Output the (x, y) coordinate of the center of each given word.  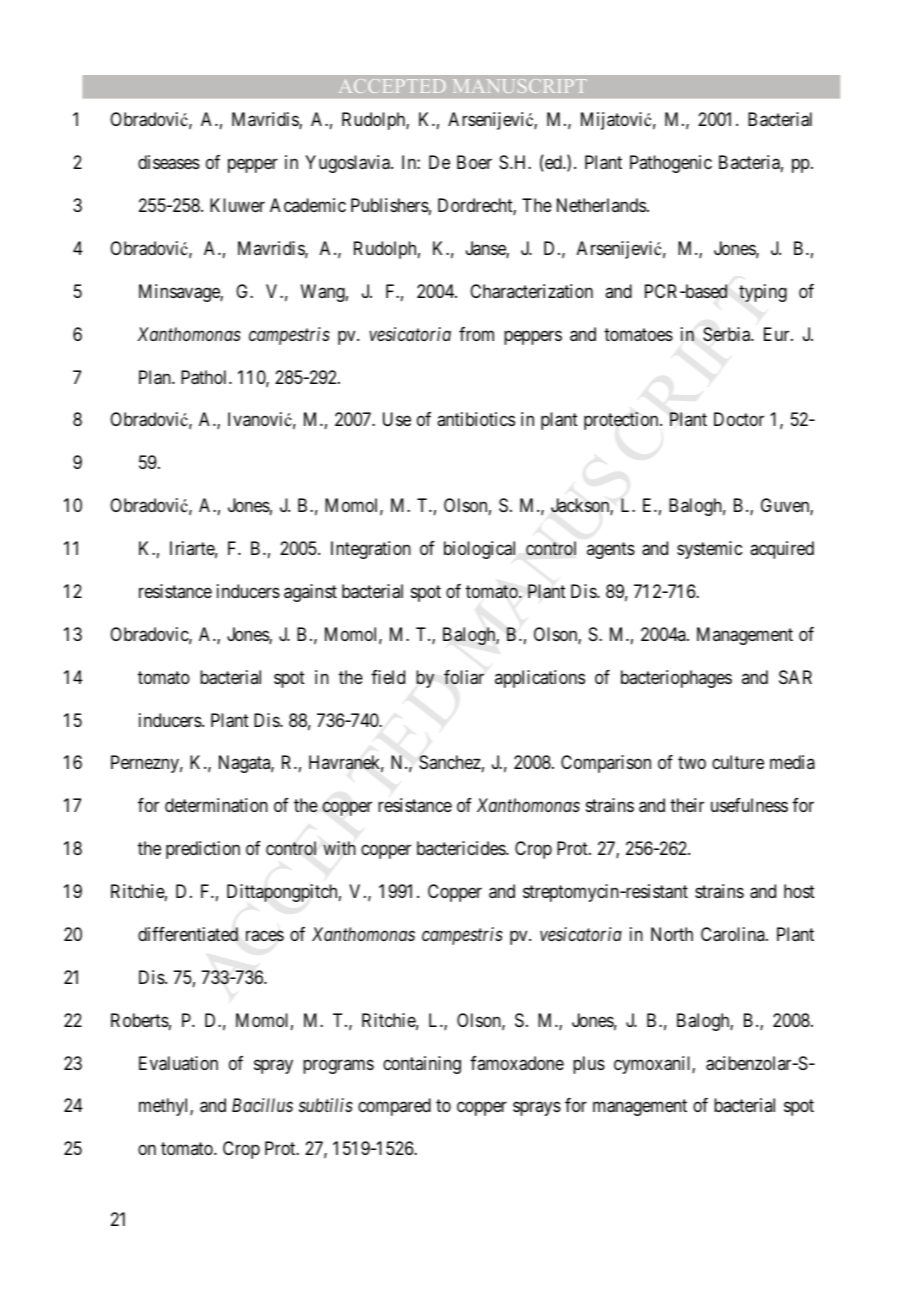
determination (216, 805)
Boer (474, 162)
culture (738, 762)
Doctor (739, 419)
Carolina (734, 934)
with (339, 848)
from (476, 334)
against (310, 593)
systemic (709, 550)
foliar (464, 677)
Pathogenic (671, 164)
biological (479, 550)
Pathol (205, 377)
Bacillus (262, 1105)
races (265, 935)
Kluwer (237, 205)
